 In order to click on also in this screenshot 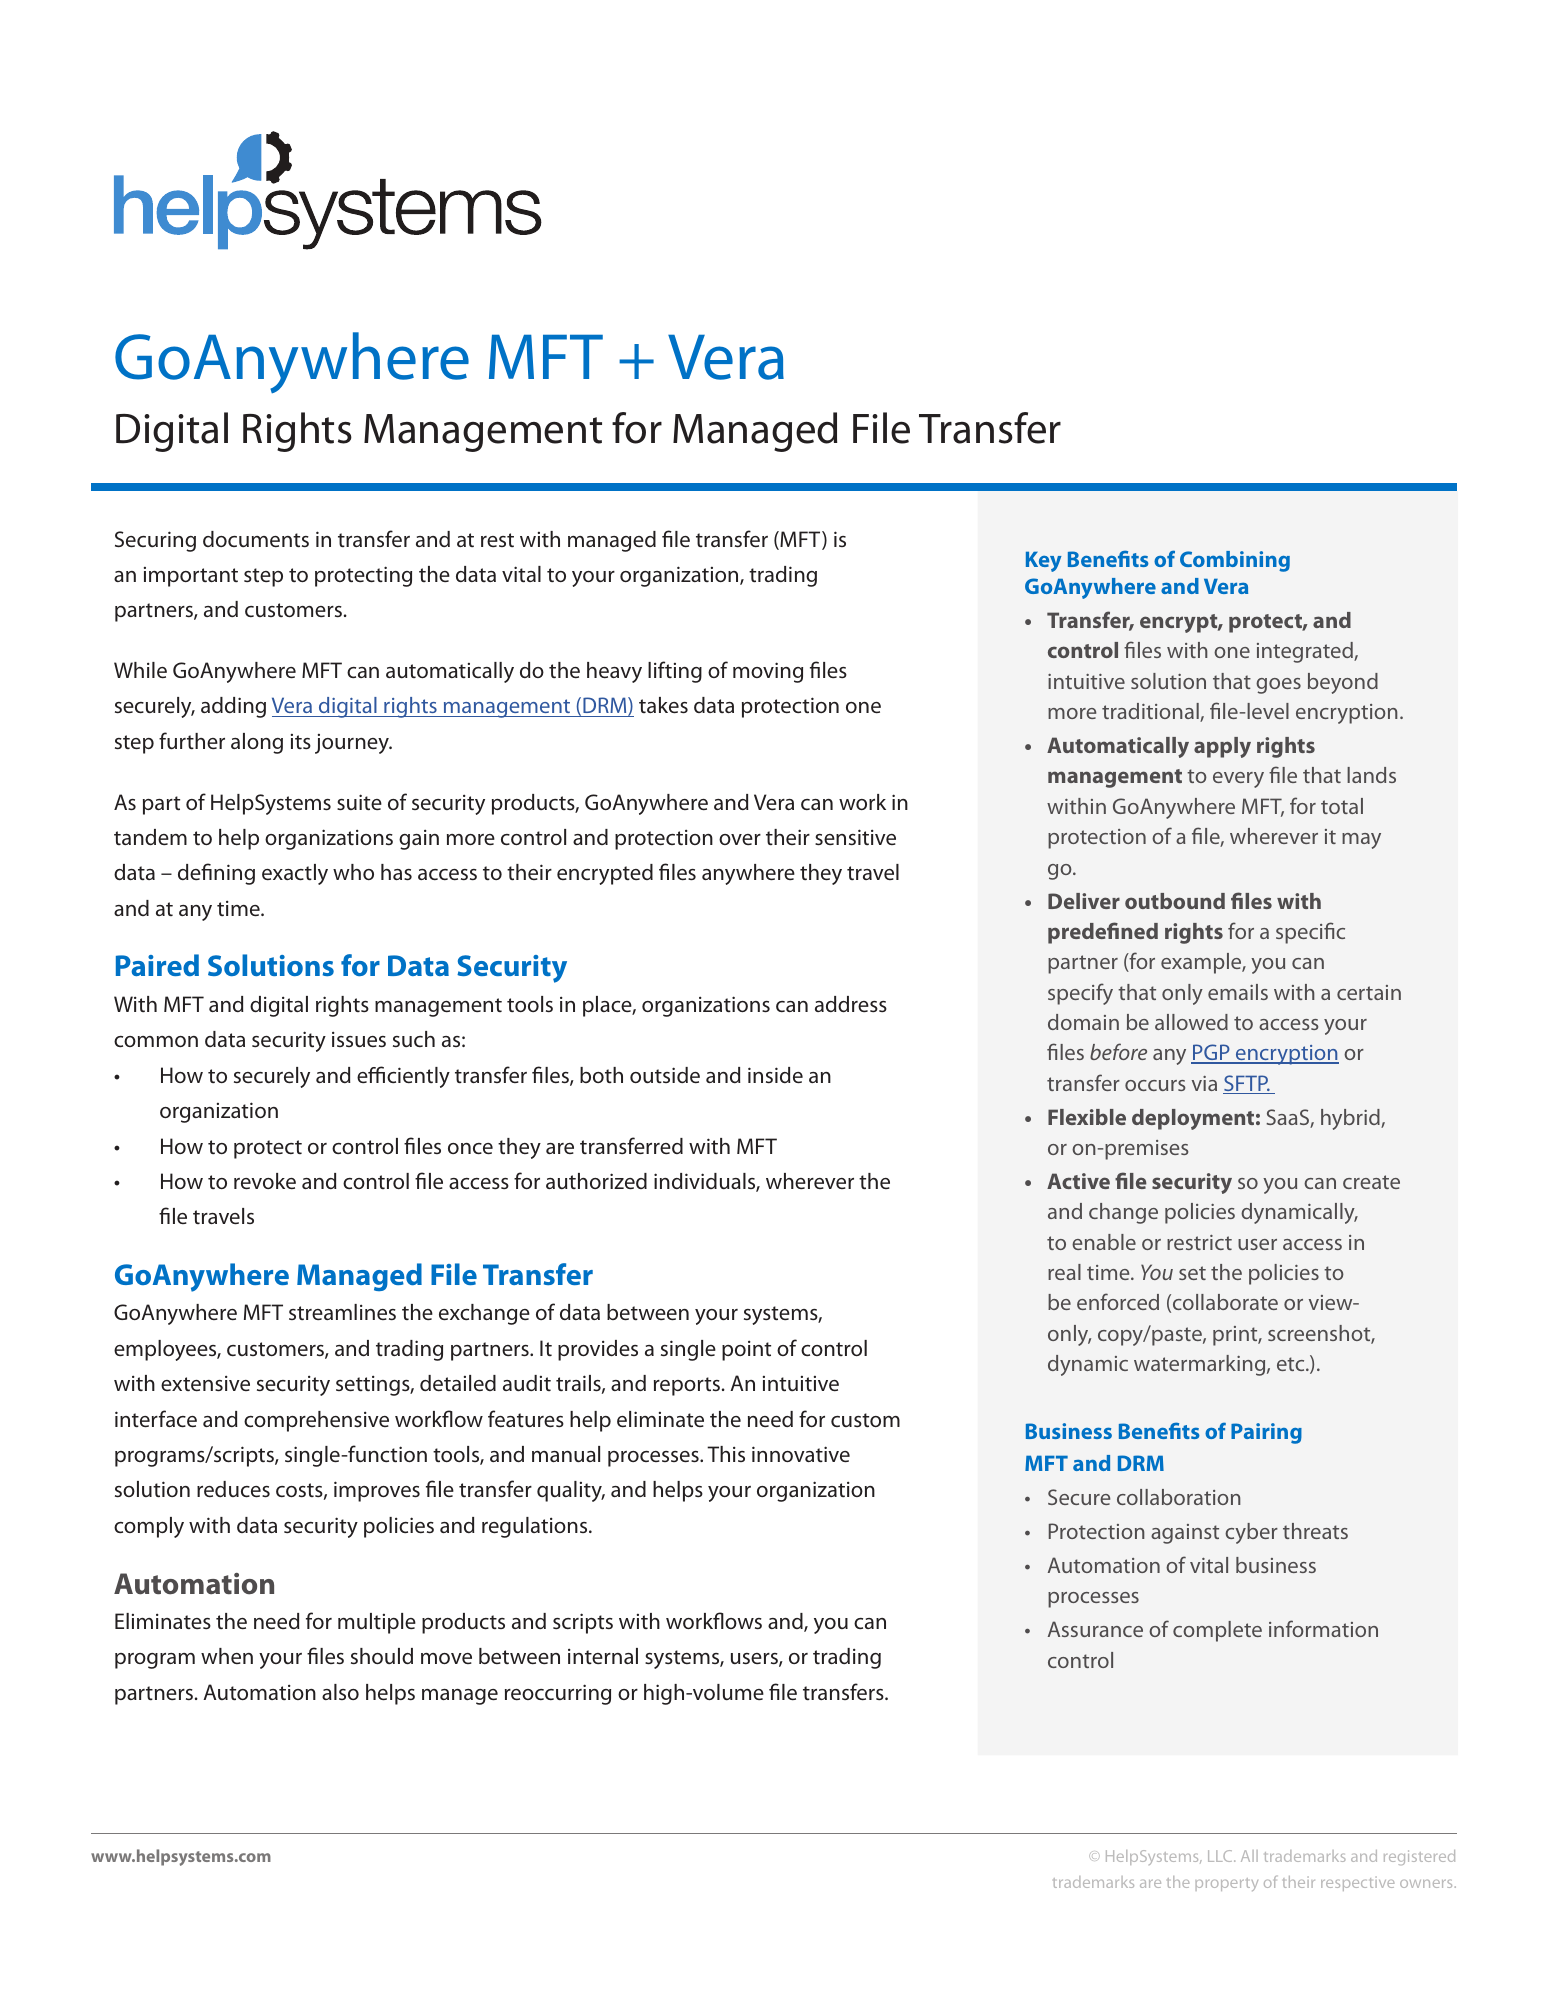, I will do `click(340, 1692)`.
